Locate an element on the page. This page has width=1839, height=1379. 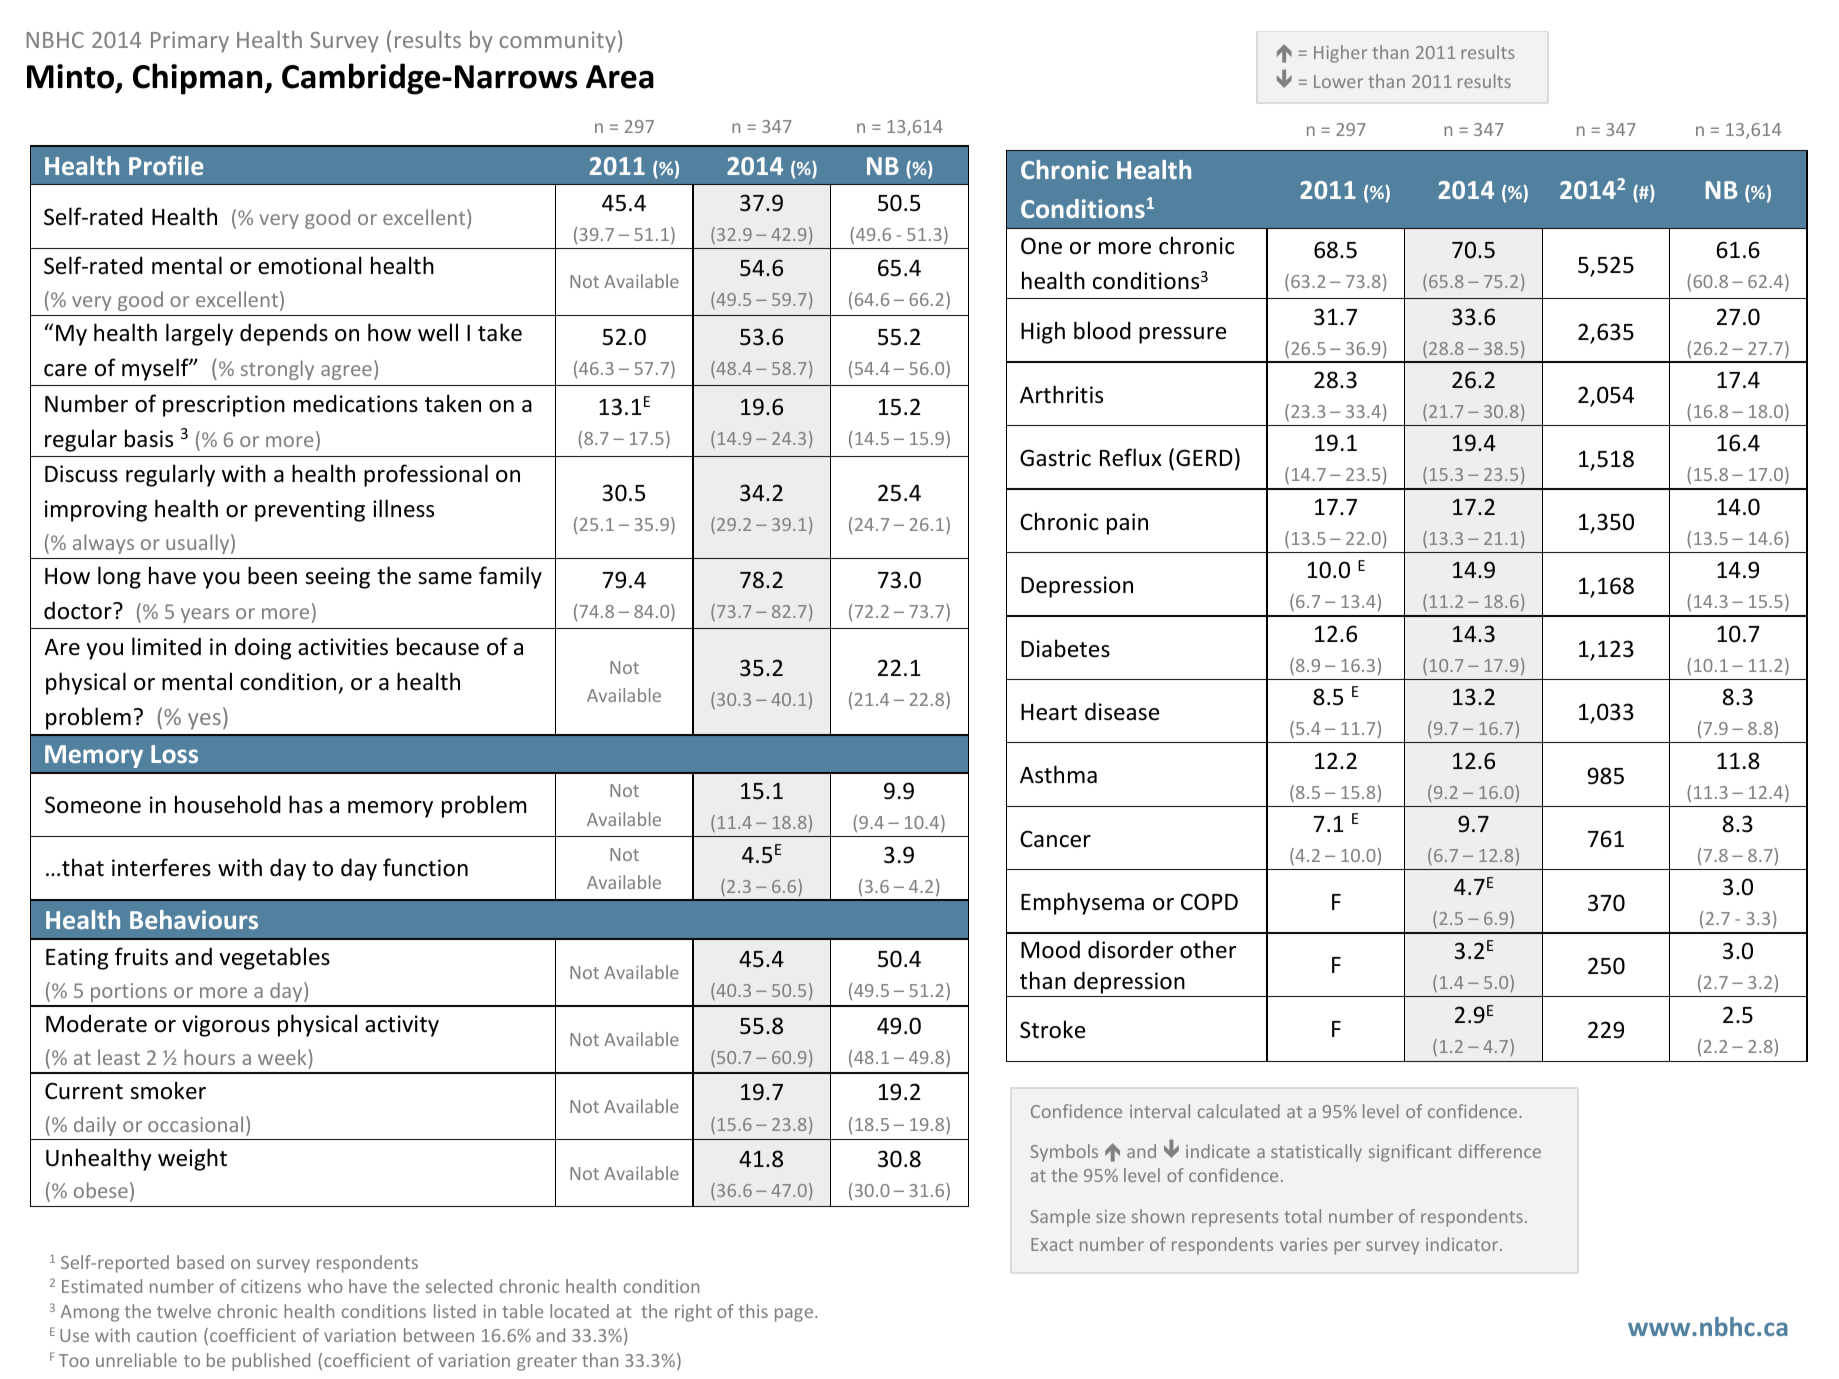
Lower is located at coordinates (1338, 81).
